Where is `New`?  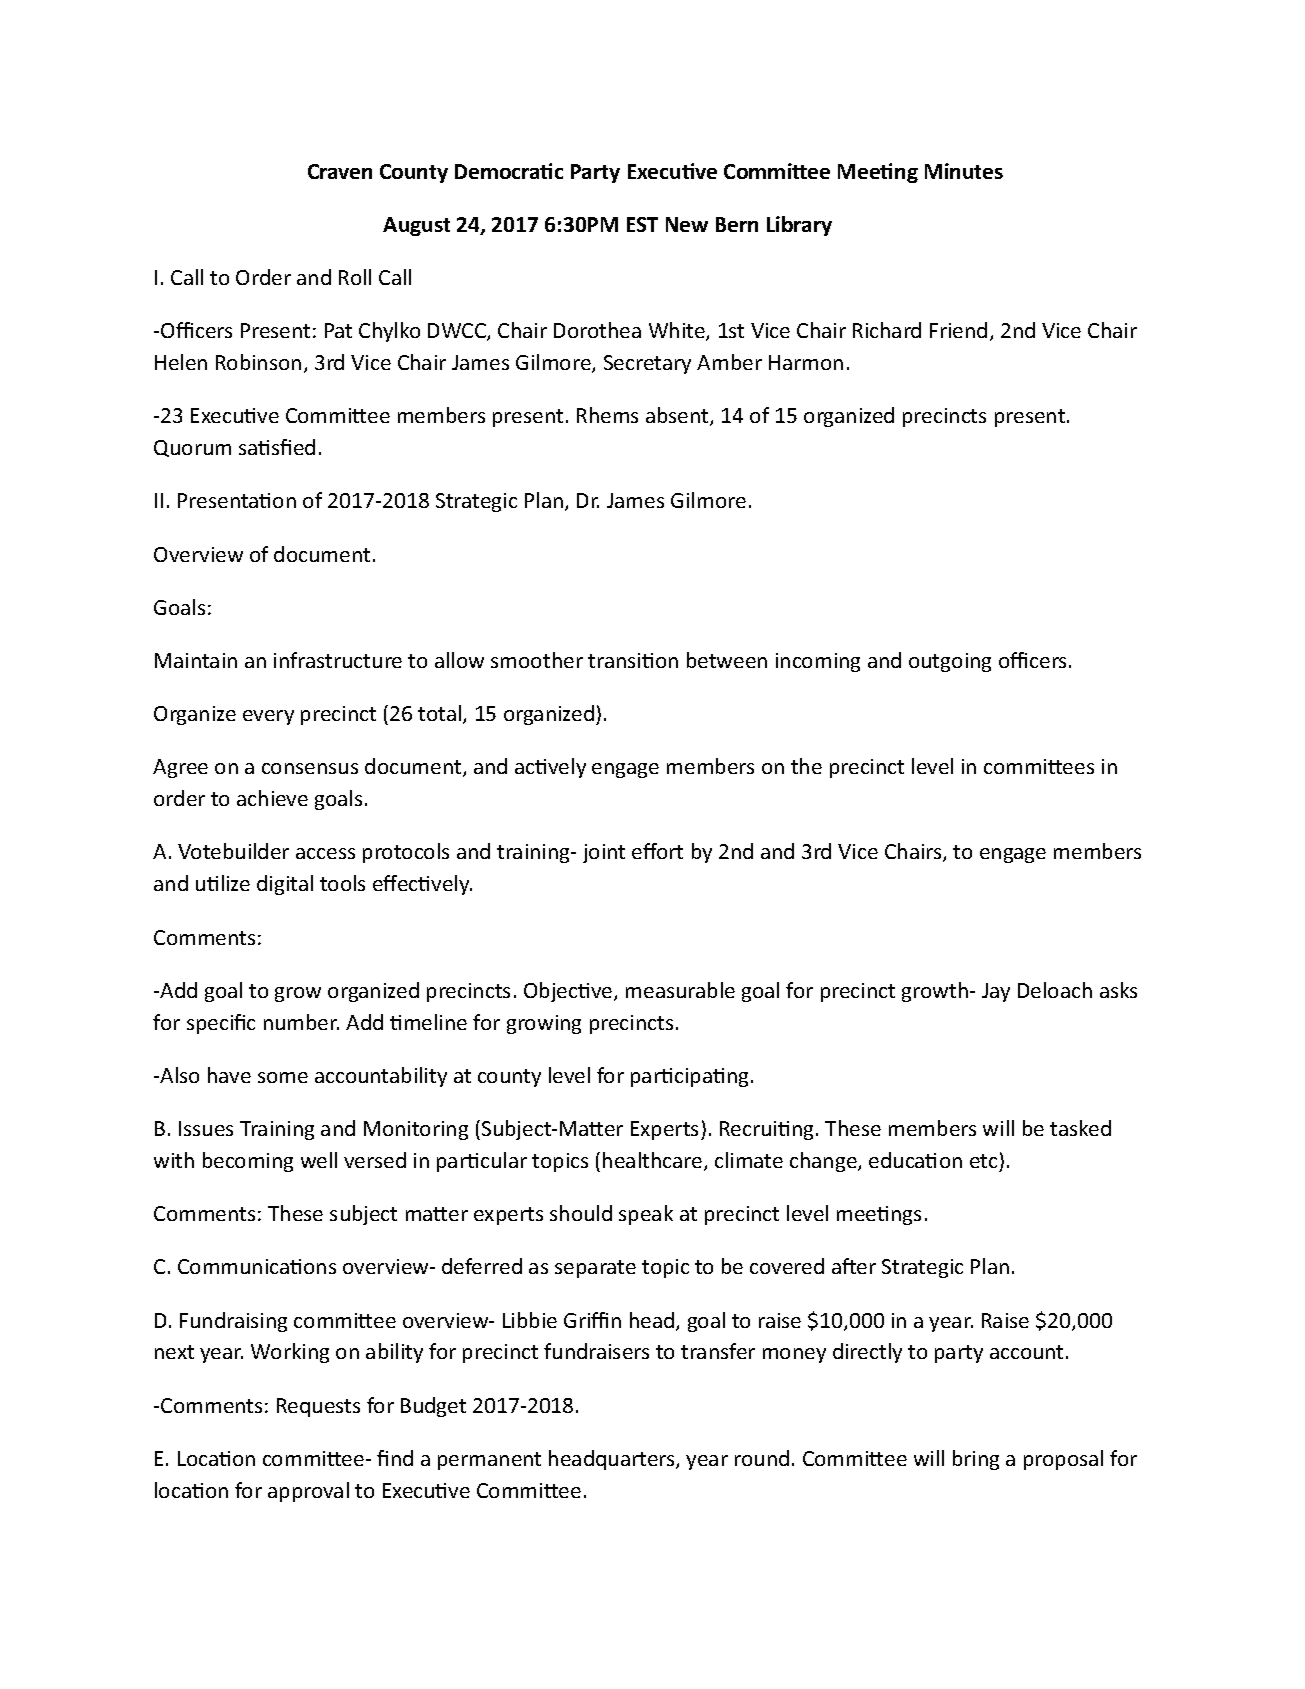
New is located at coordinates (687, 224).
